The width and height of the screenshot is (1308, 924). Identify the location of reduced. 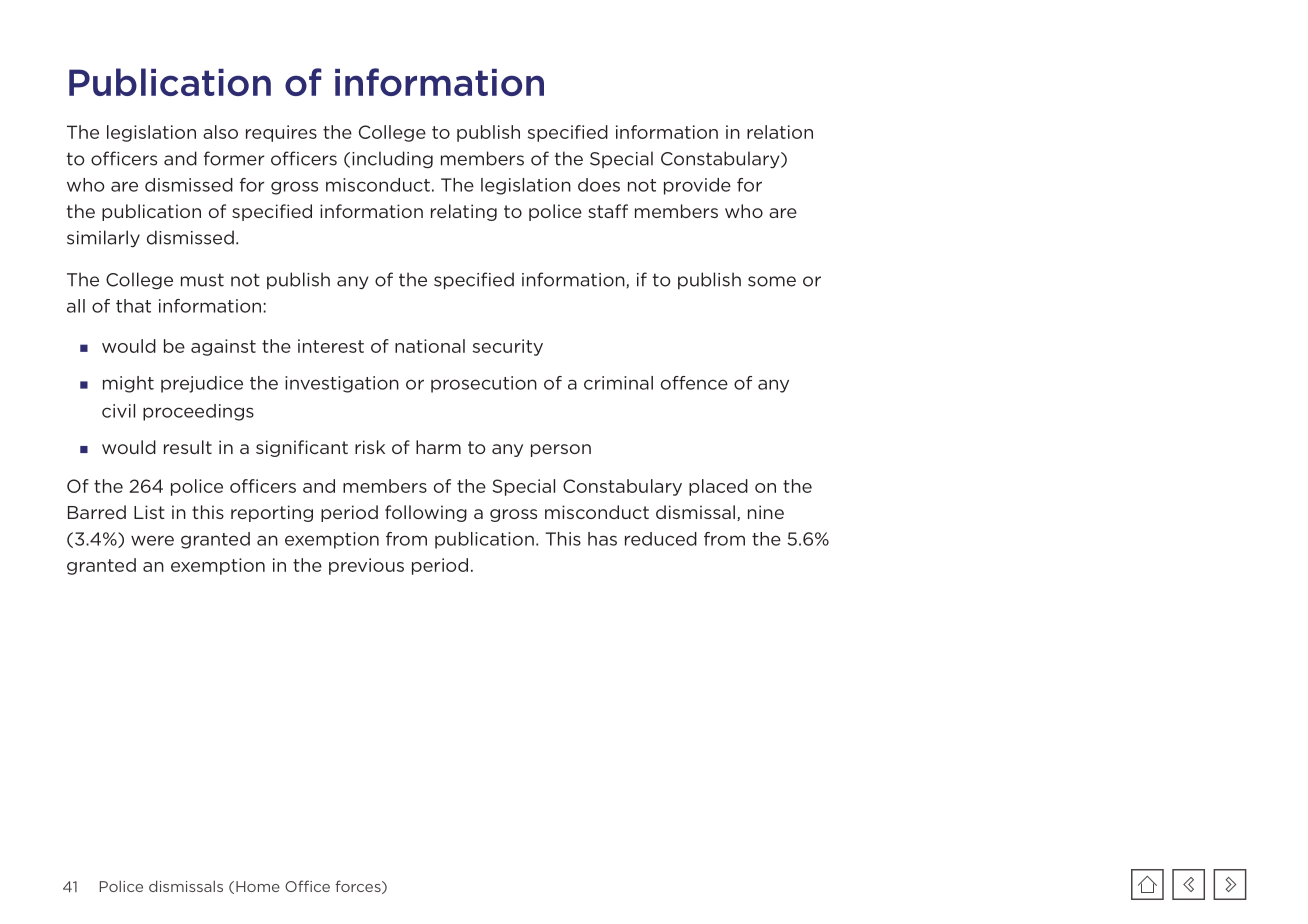
(661, 539).
